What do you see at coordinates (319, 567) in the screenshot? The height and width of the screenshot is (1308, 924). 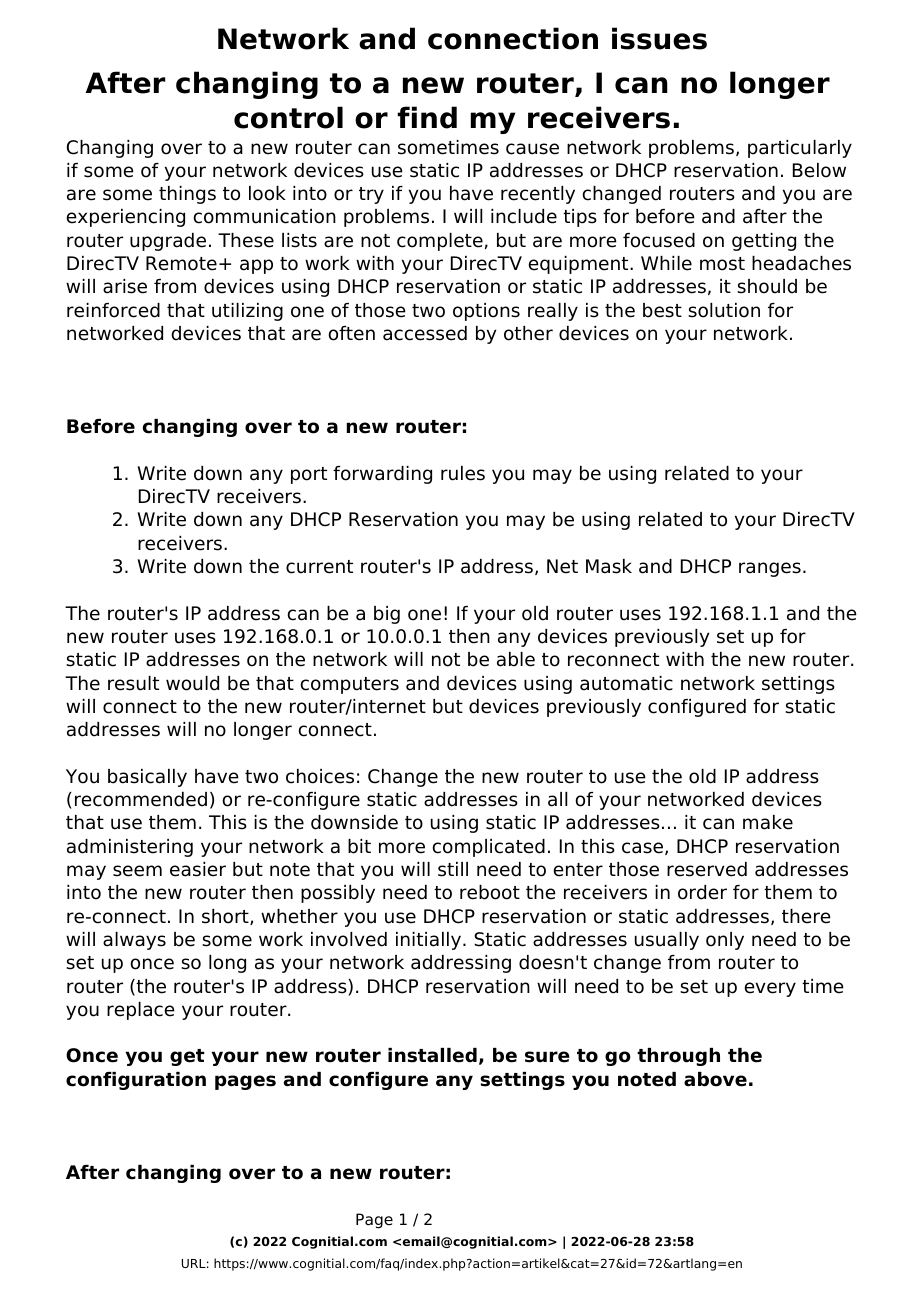 I see `current` at bounding box center [319, 567].
